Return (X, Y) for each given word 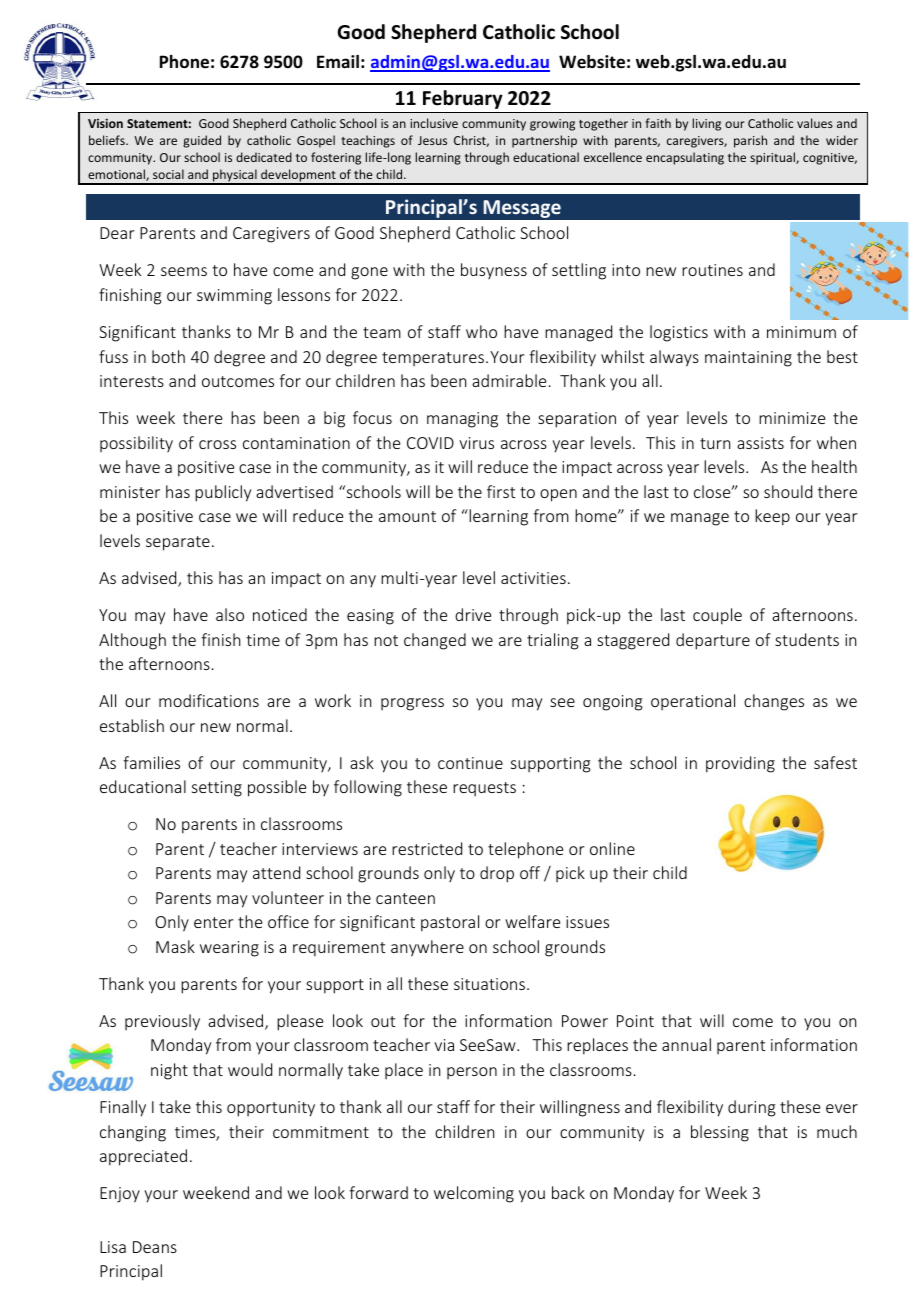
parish (750, 141)
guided (202, 141)
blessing (720, 1133)
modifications (209, 700)
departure (713, 641)
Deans (155, 1247)
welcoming (474, 1194)
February (463, 99)
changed (435, 641)
